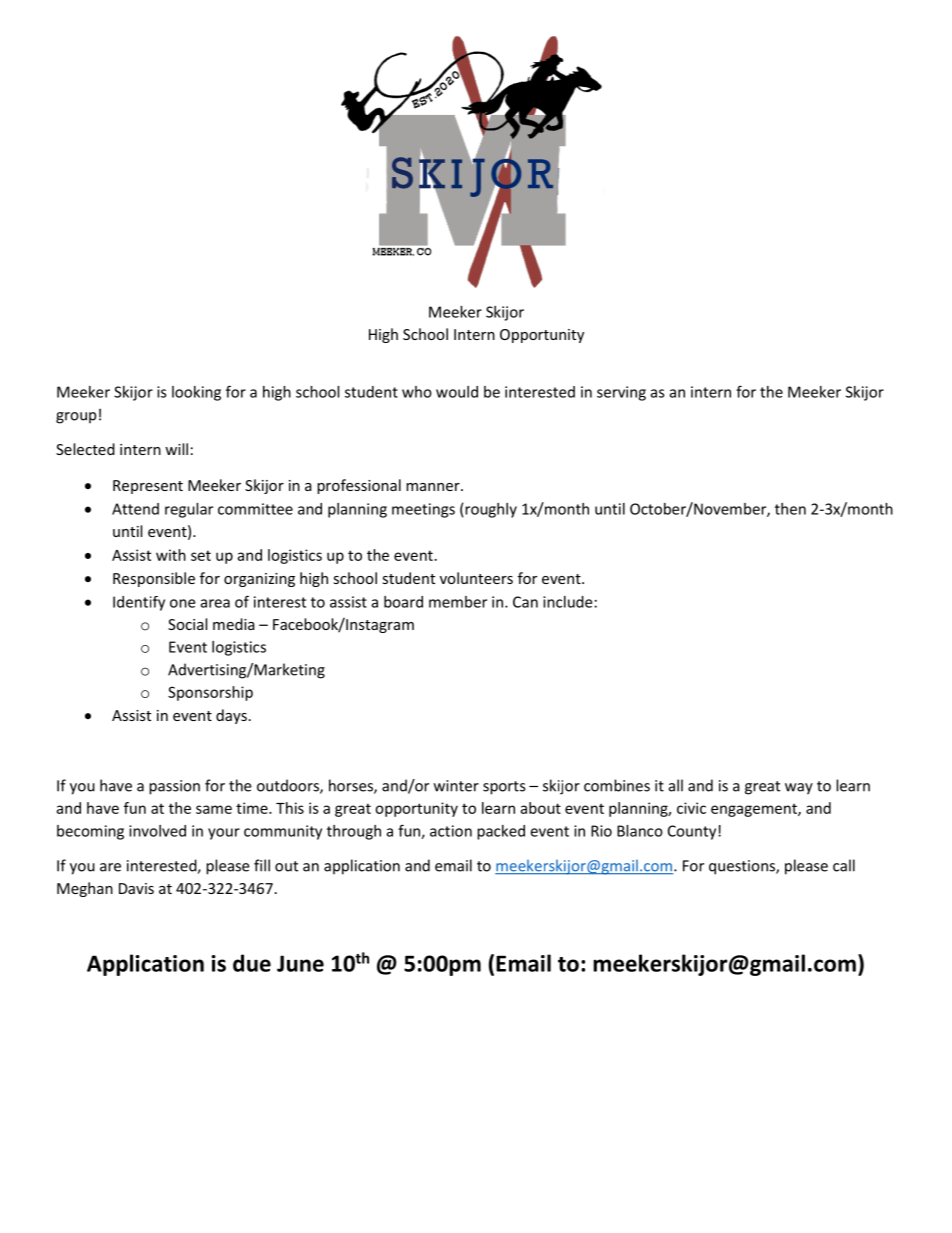 The height and width of the image is (1233, 952). What do you see at coordinates (621, 393) in the image?
I see `serving` at bounding box center [621, 393].
